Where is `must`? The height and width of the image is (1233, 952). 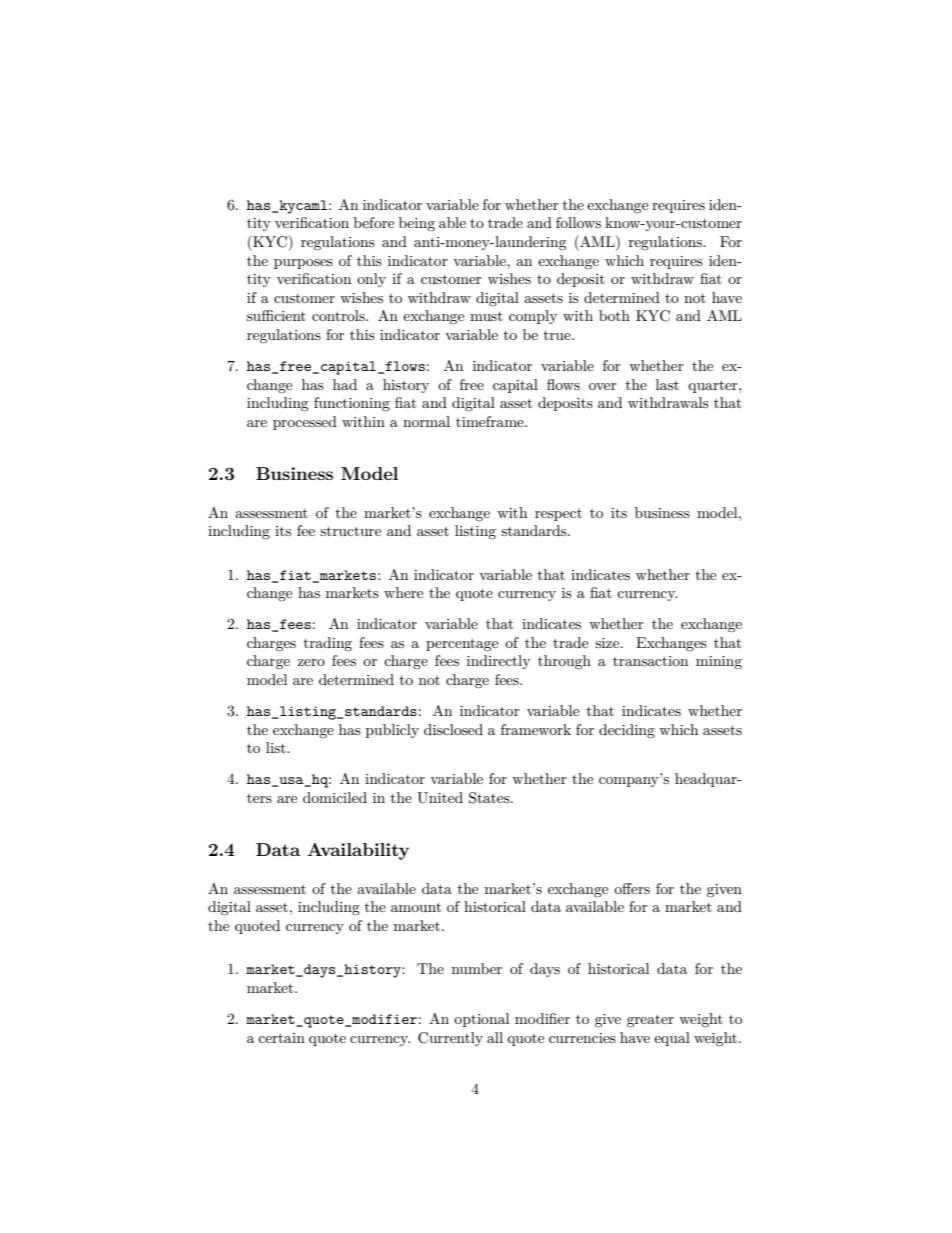
must is located at coordinates (486, 316).
